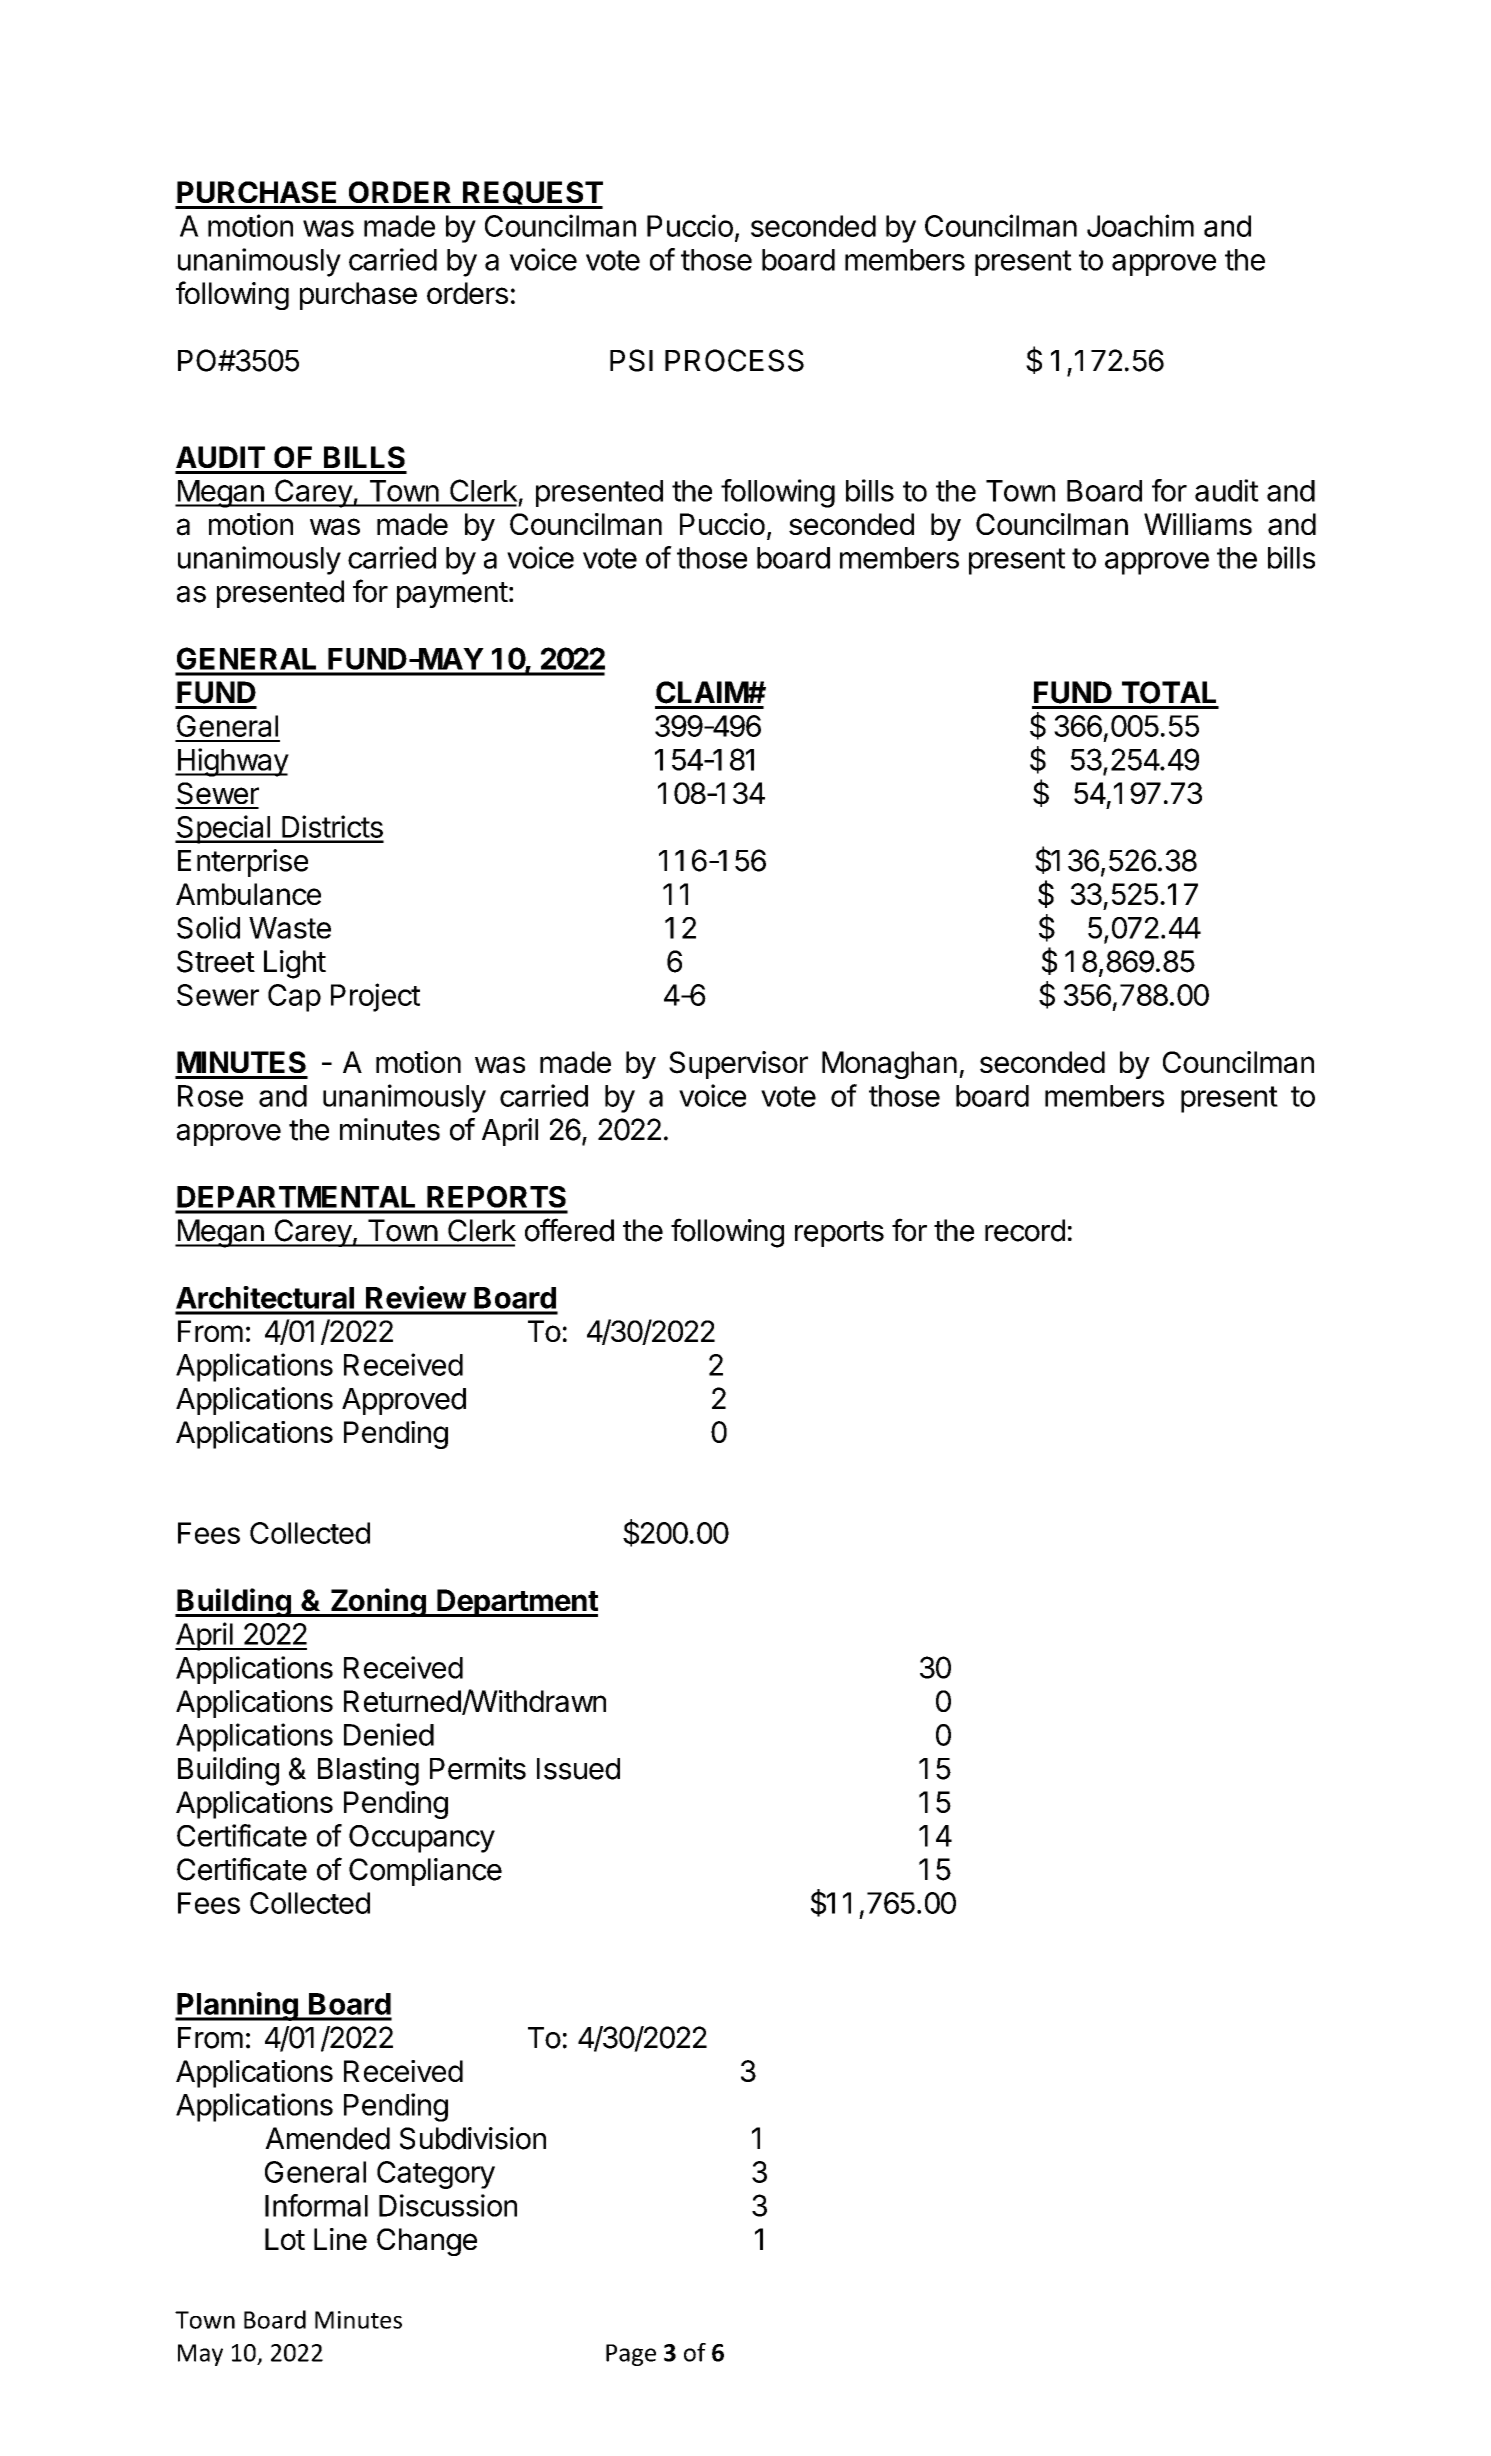 The height and width of the screenshot is (2456, 1491). What do you see at coordinates (1140, 225) in the screenshot?
I see `Joachim` at bounding box center [1140, 225].
